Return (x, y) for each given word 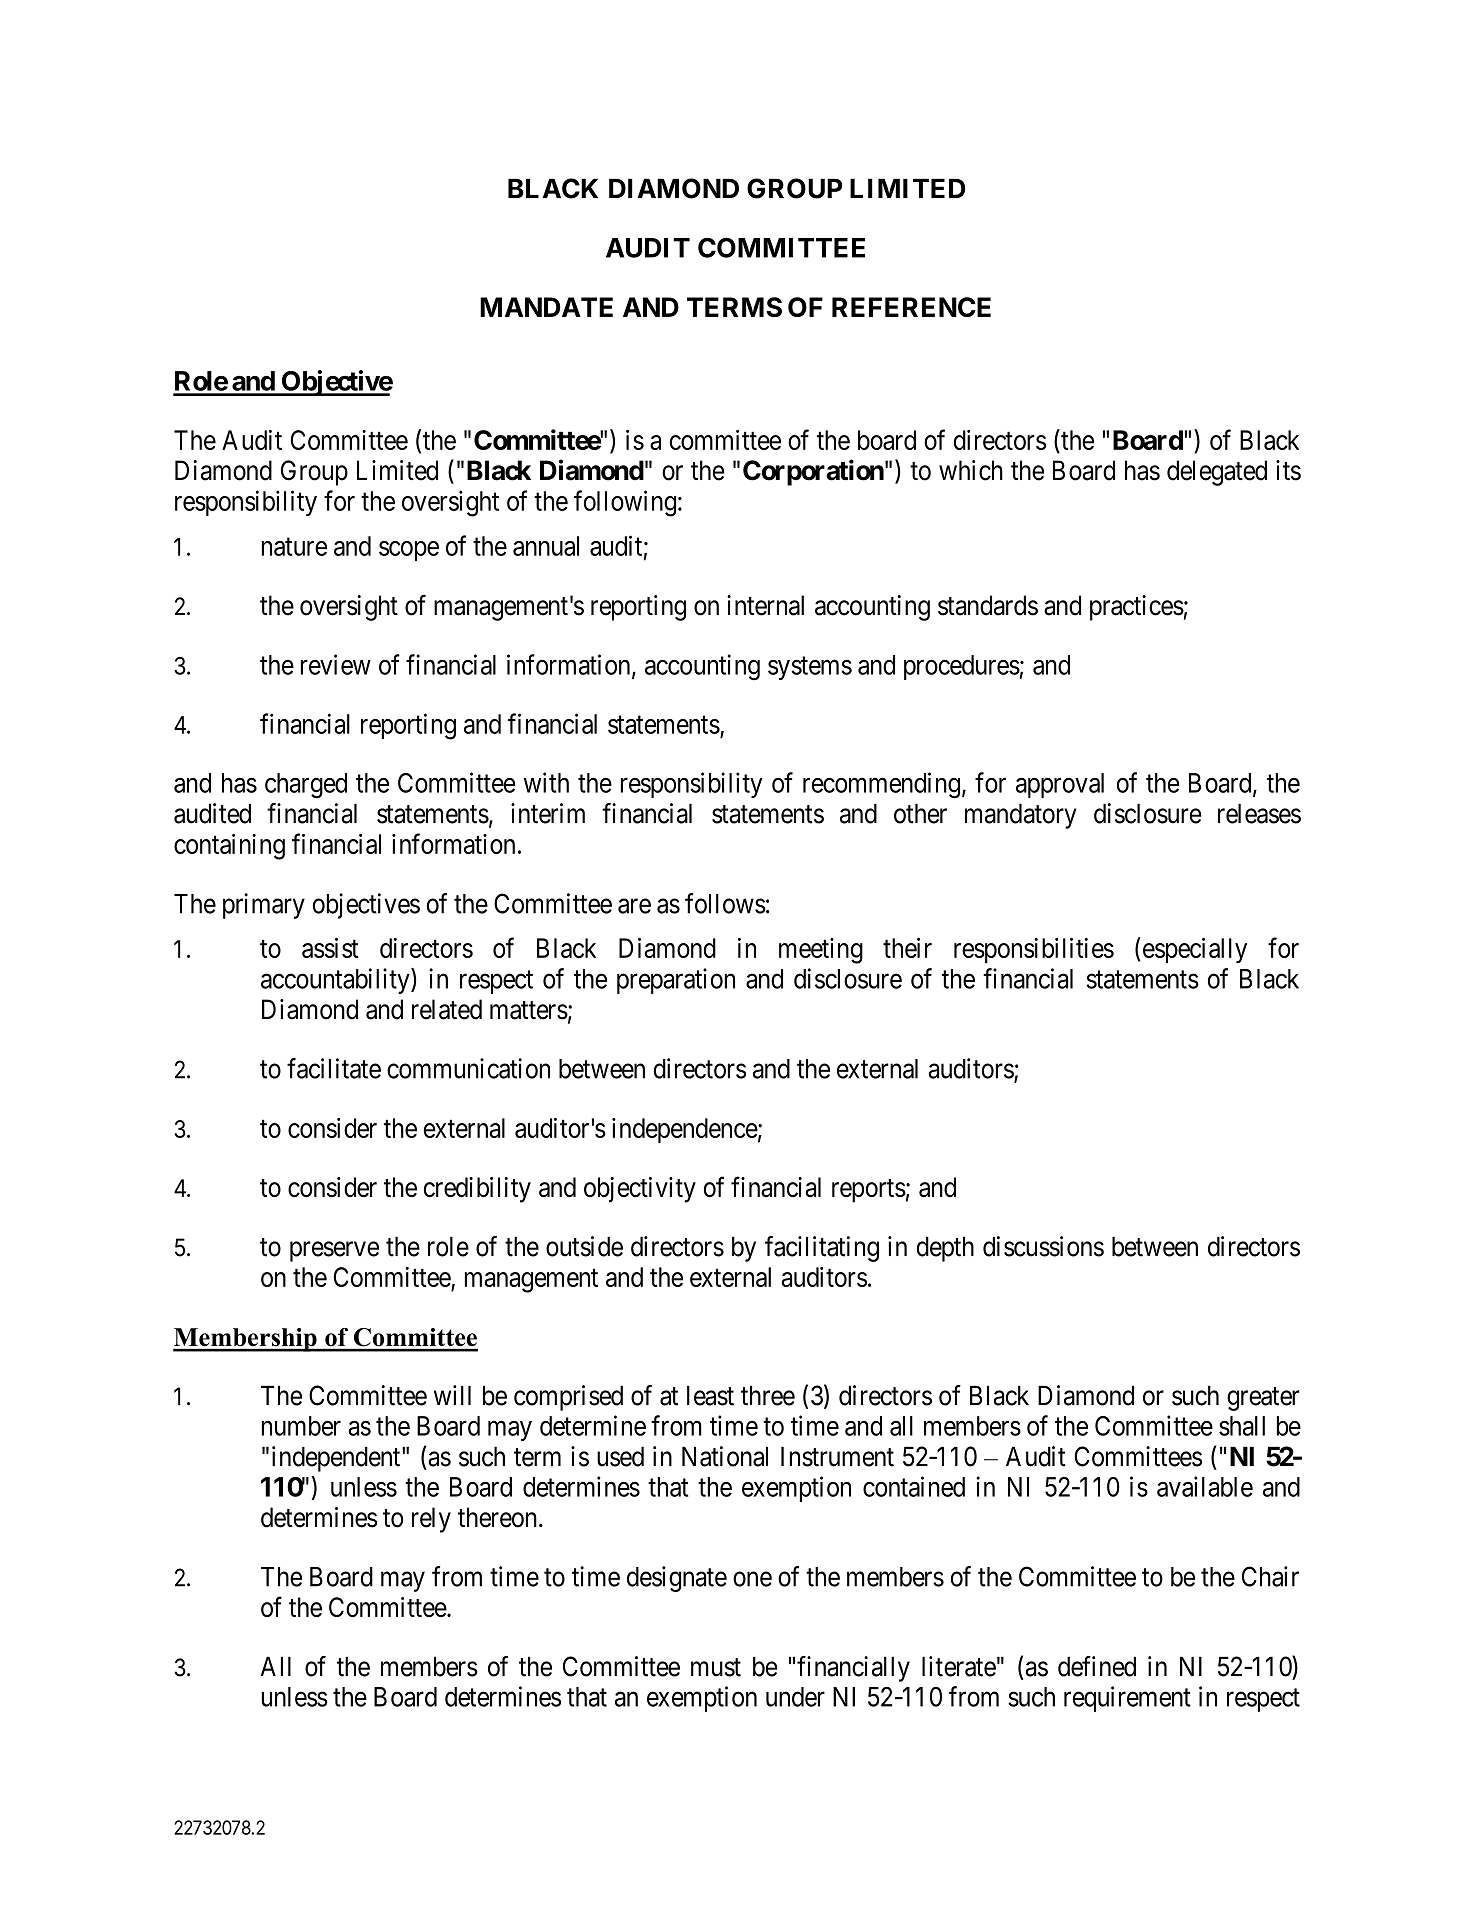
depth (945, 1249)
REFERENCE (911, 307)
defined (1097, 1666)
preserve (334, 1251)
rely (431, 1520)
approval (1060, 785)
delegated (1217, 473)
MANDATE (546, 307)
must (716, 1667)
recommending (881, 785)
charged (306, 786)
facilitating (822, 1249)
